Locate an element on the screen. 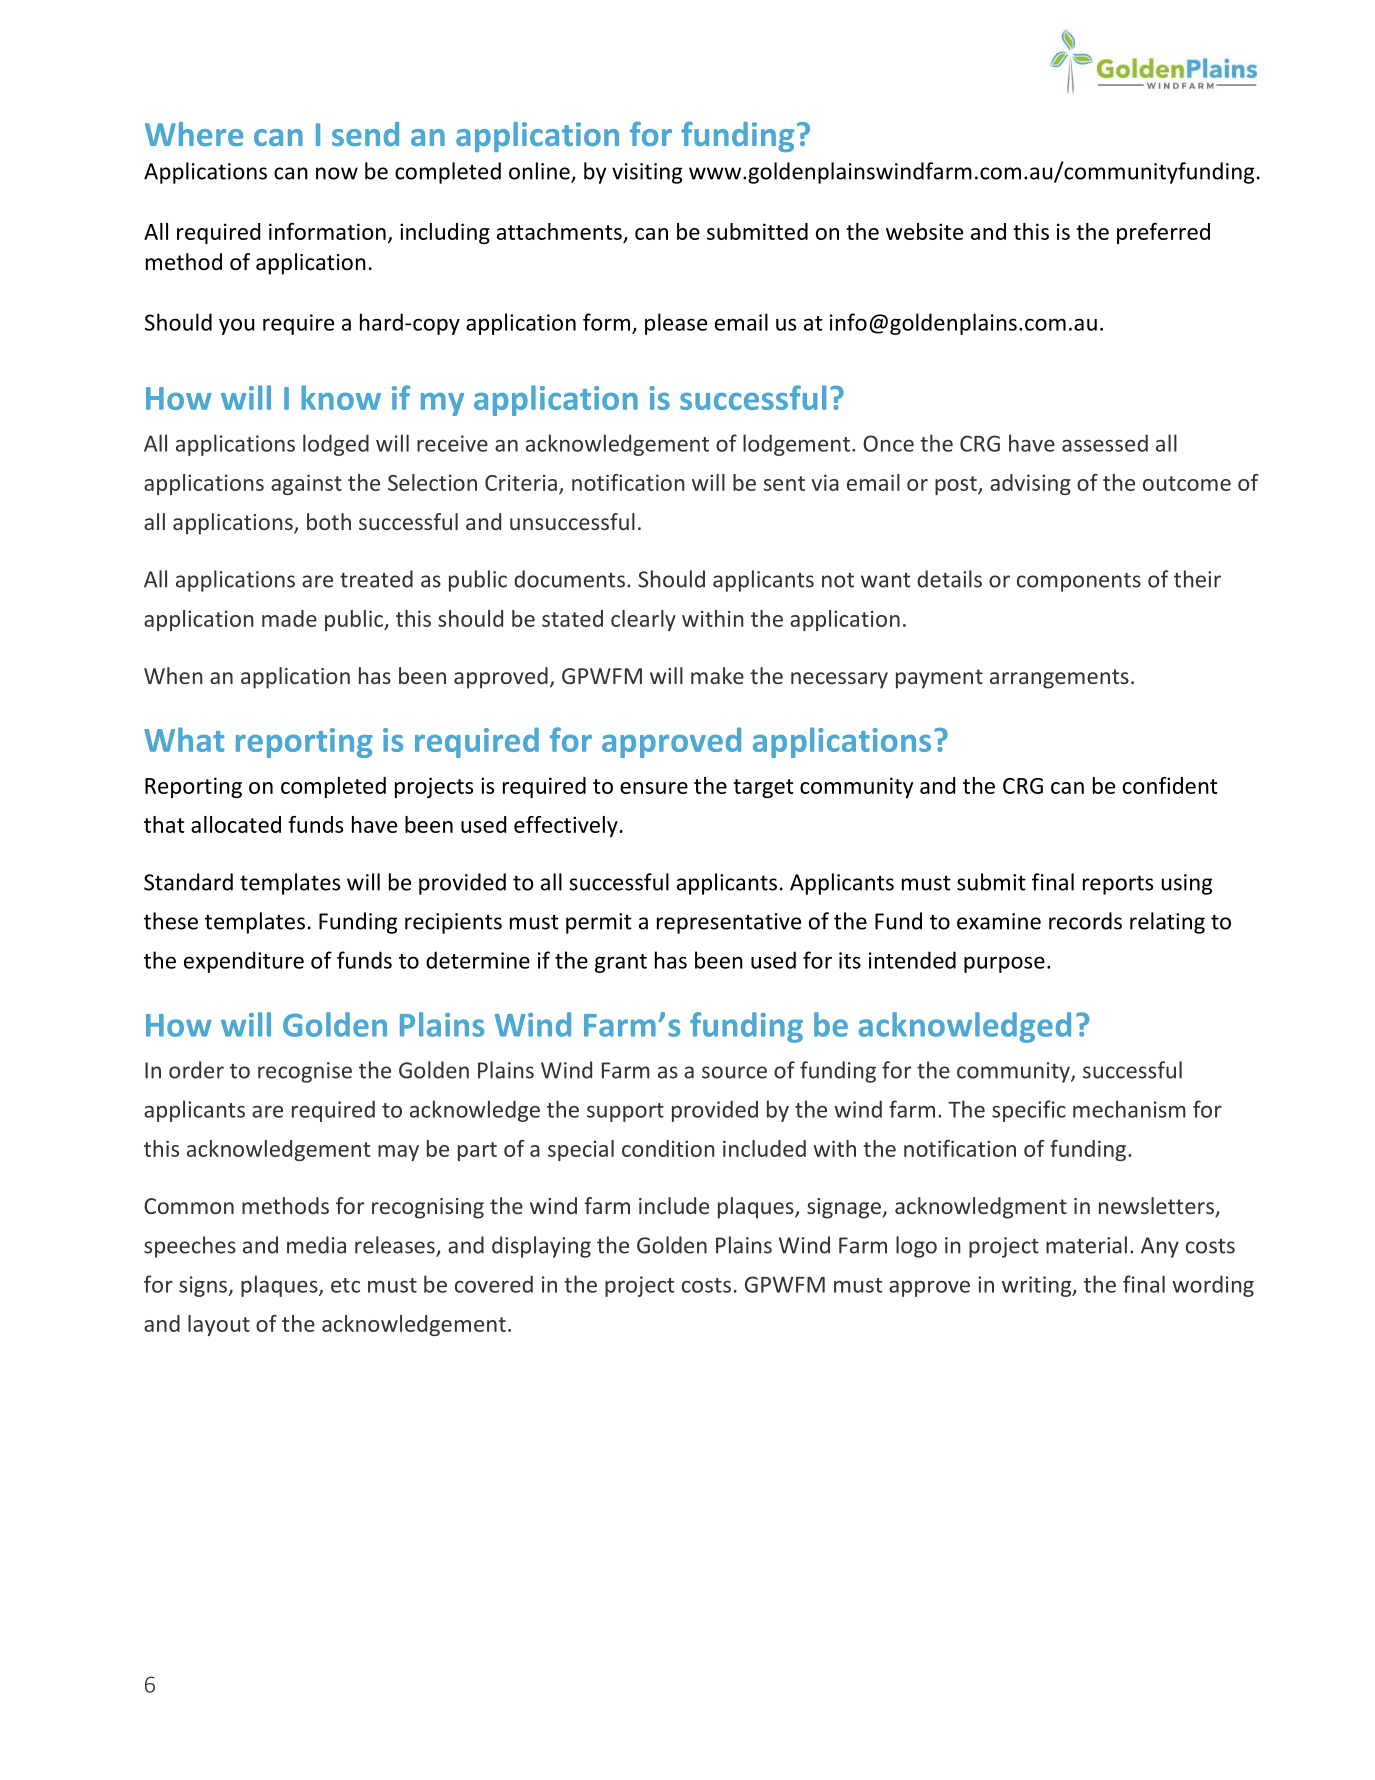 The image size is (1375, 1780). purpose is located at coordinates (1004, 964).
